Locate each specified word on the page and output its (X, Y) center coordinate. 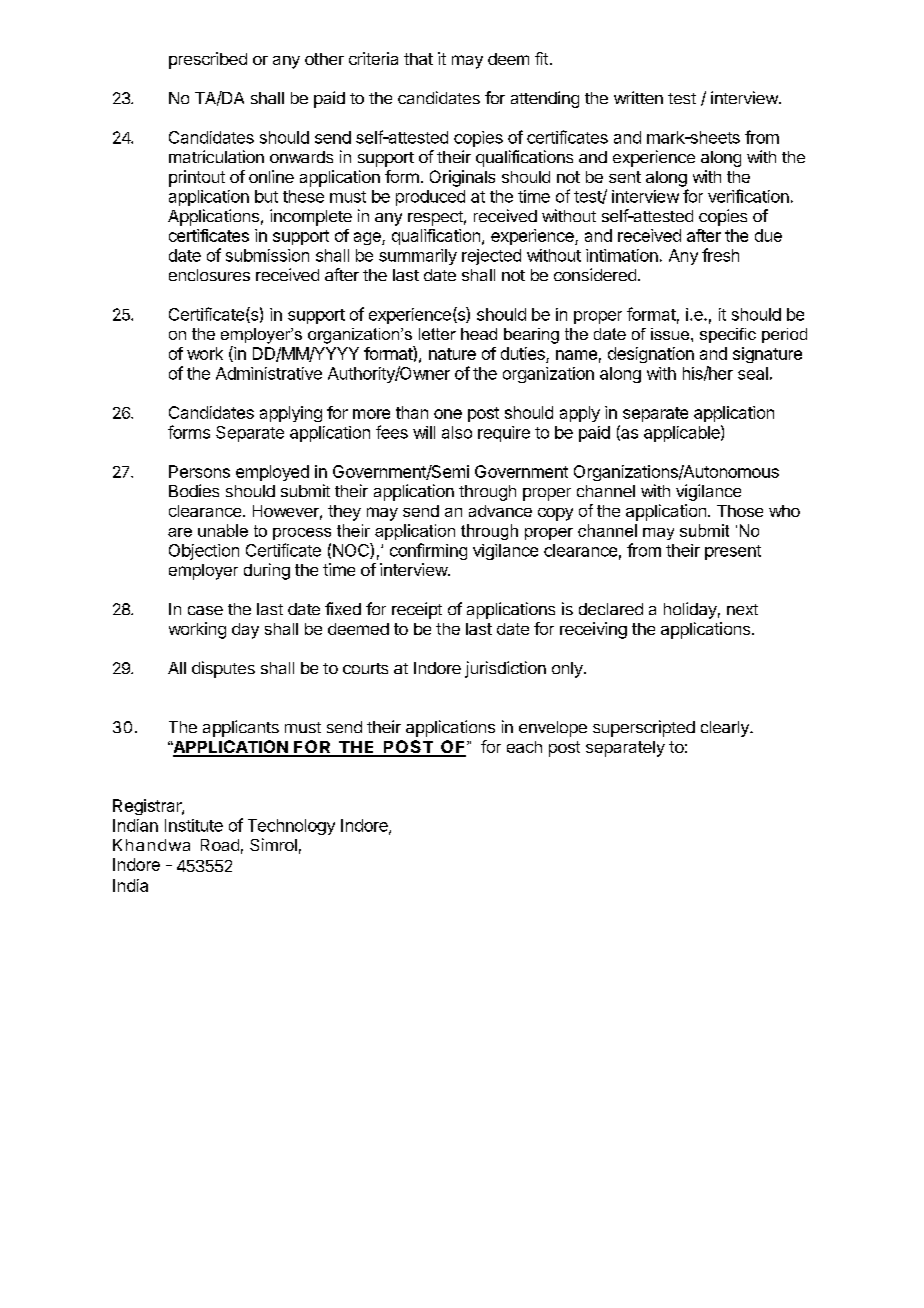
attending (545, 99)
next (742, 609)
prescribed (208, 60)
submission (267, 255)
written (638, 97)
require (504, 434)
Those (740, 511)
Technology (291, 827)
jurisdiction (505, 669)
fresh (720, 255)
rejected (491, 257)
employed (272, 473)
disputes (223, 669)
